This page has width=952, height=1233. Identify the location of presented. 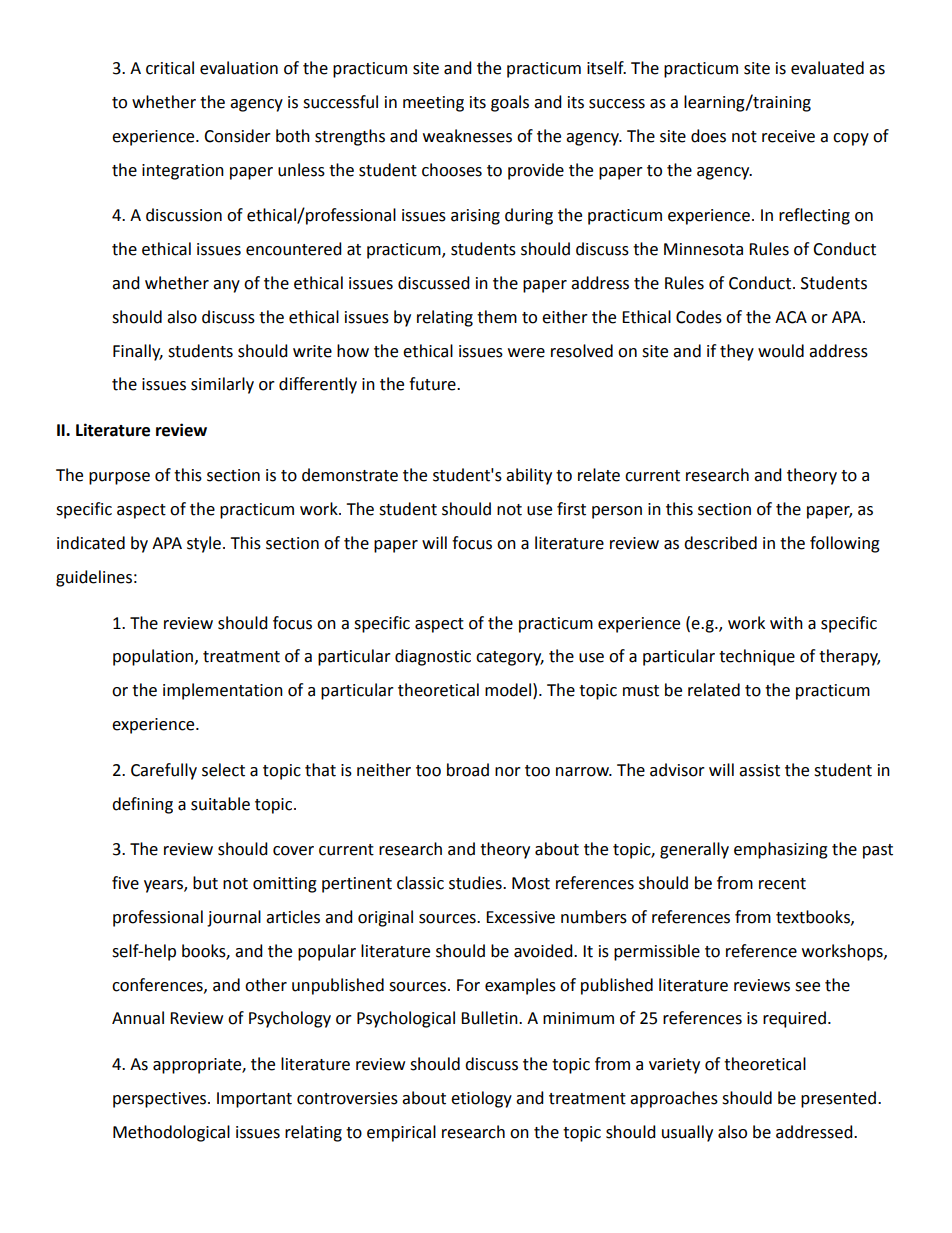
(838, 1099).
